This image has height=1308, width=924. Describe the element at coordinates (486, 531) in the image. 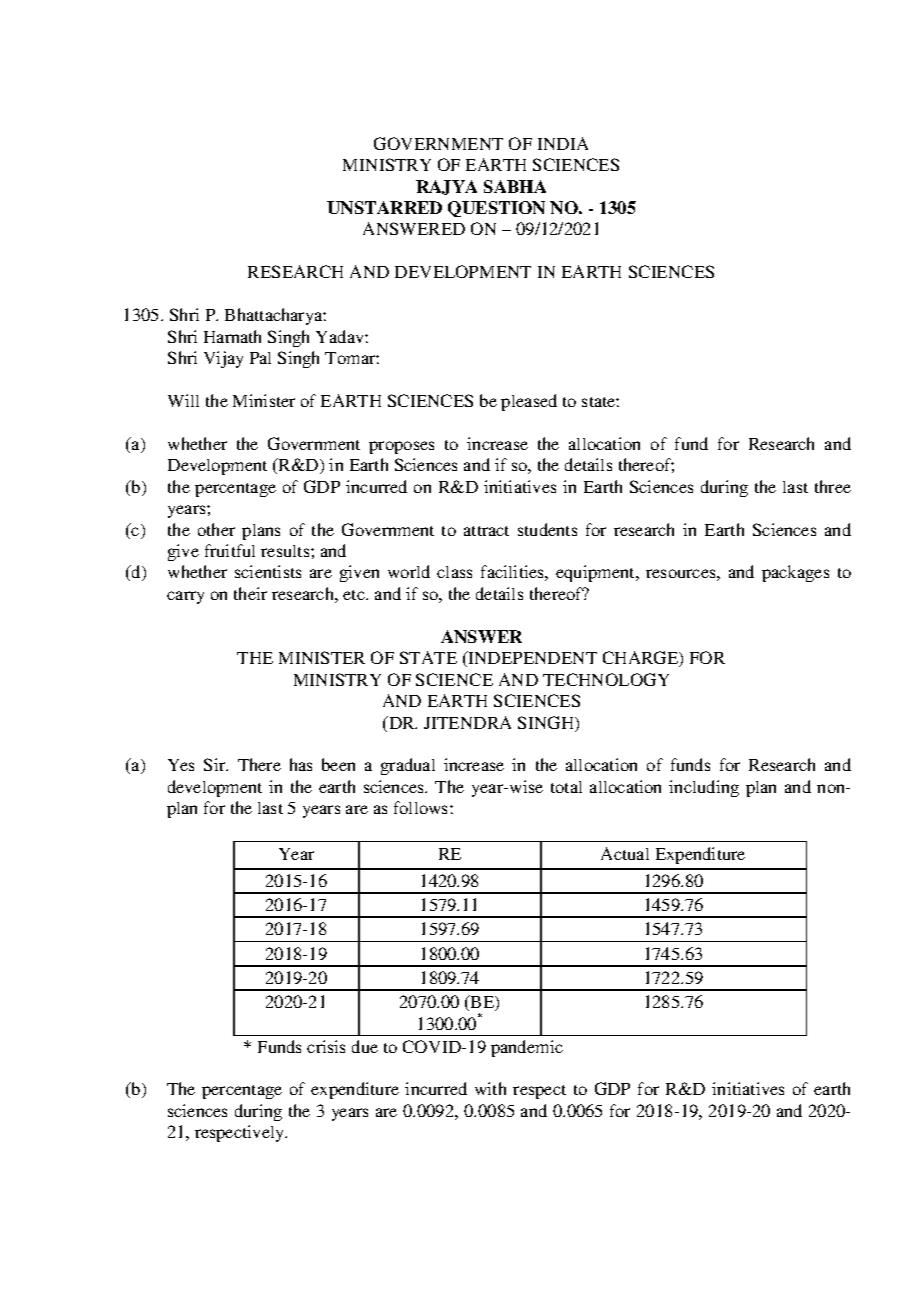

I see `attract` at that location.
